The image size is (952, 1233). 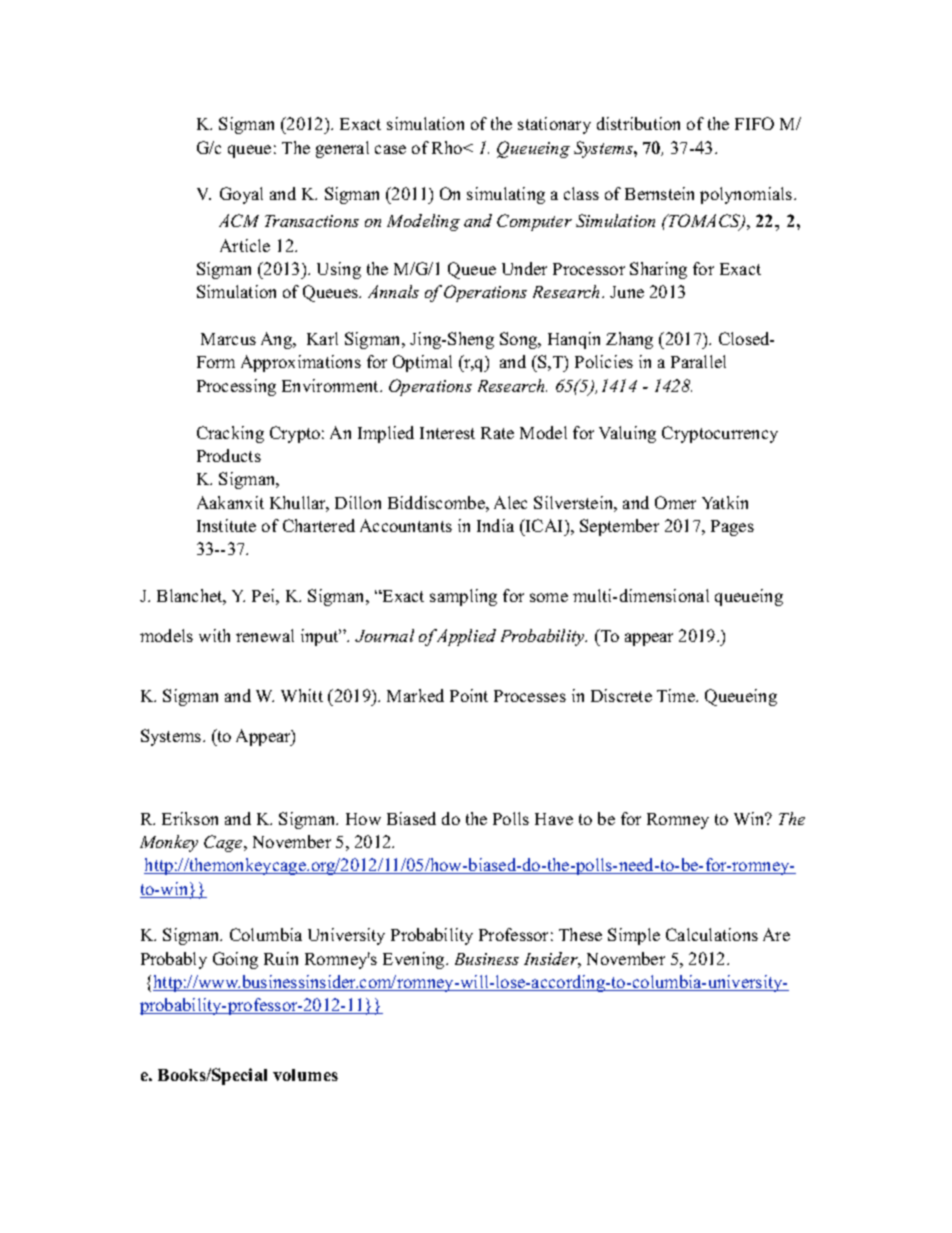 What do you see at coordinates (241, 195) in the page?
I see `Goyal` at bounding box center [241, 195].
